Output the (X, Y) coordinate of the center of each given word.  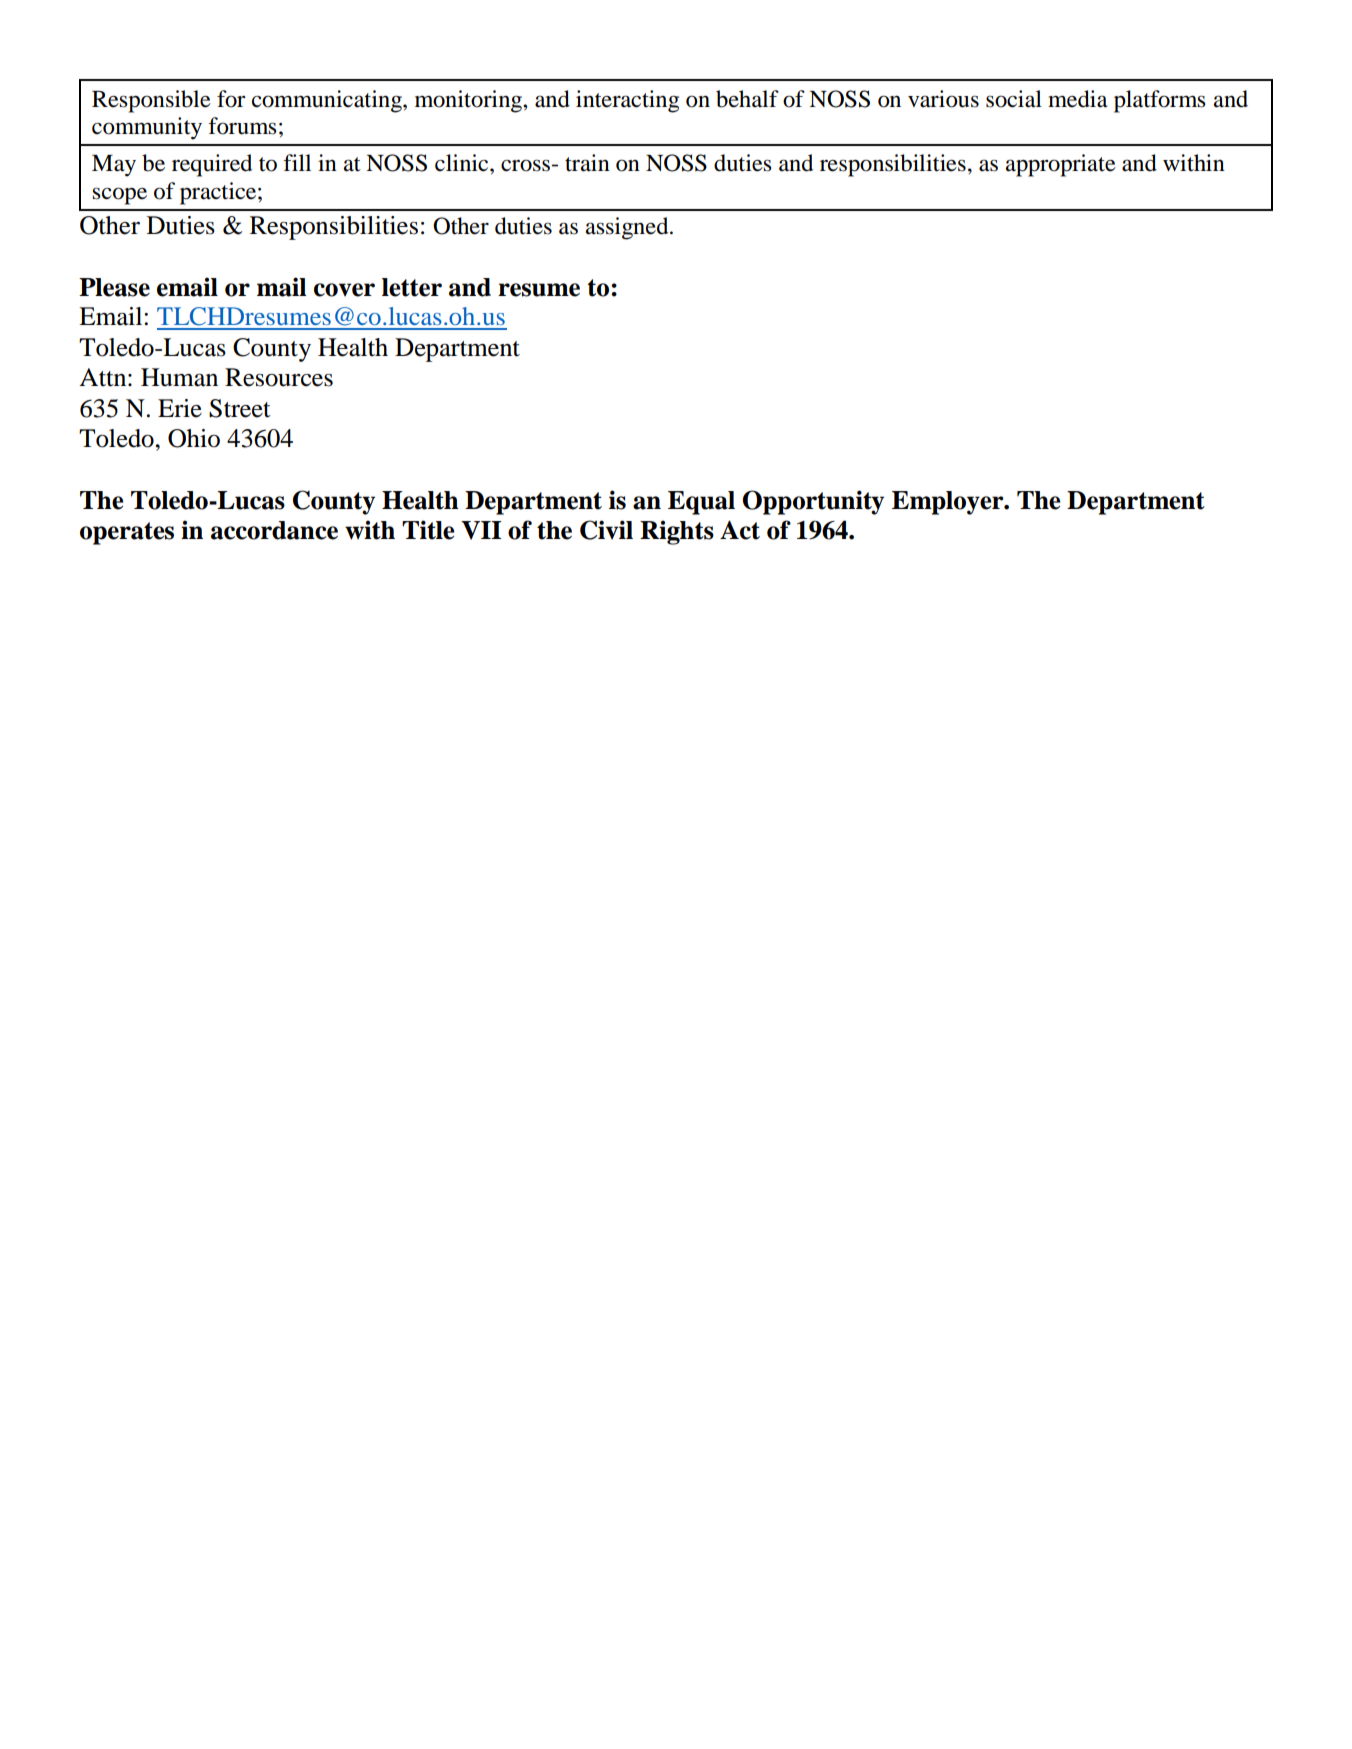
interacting (627, 101)
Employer (949, 503)
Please (114, 287)
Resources (279, 377)
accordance (274, 530)
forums (242, 126)
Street (240, 408)
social (1014, 99)
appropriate (1061, 165)
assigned (628, 228)
